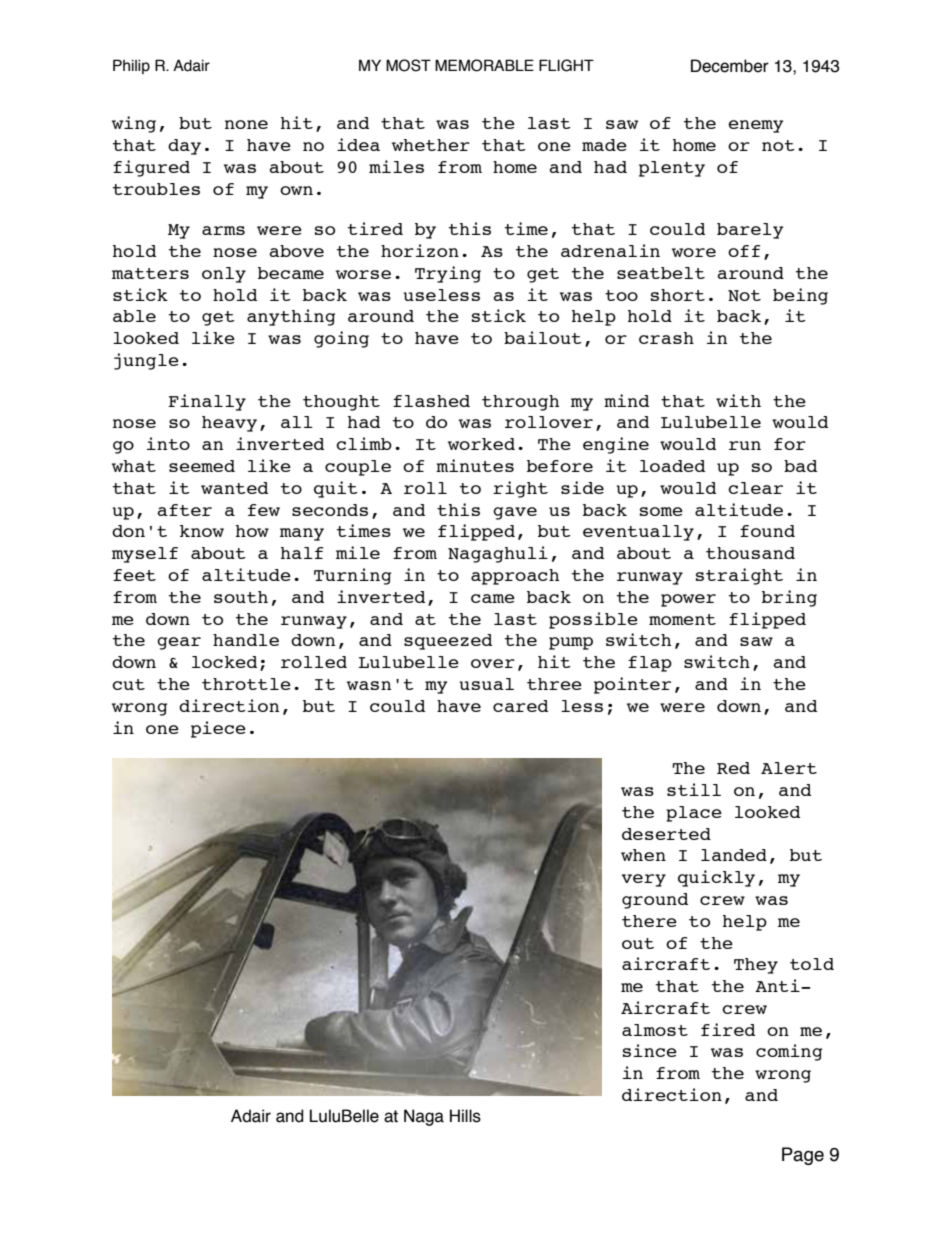  Describe the element at coordinates (448, 642) in the page. I see `squeezed` at that location.
